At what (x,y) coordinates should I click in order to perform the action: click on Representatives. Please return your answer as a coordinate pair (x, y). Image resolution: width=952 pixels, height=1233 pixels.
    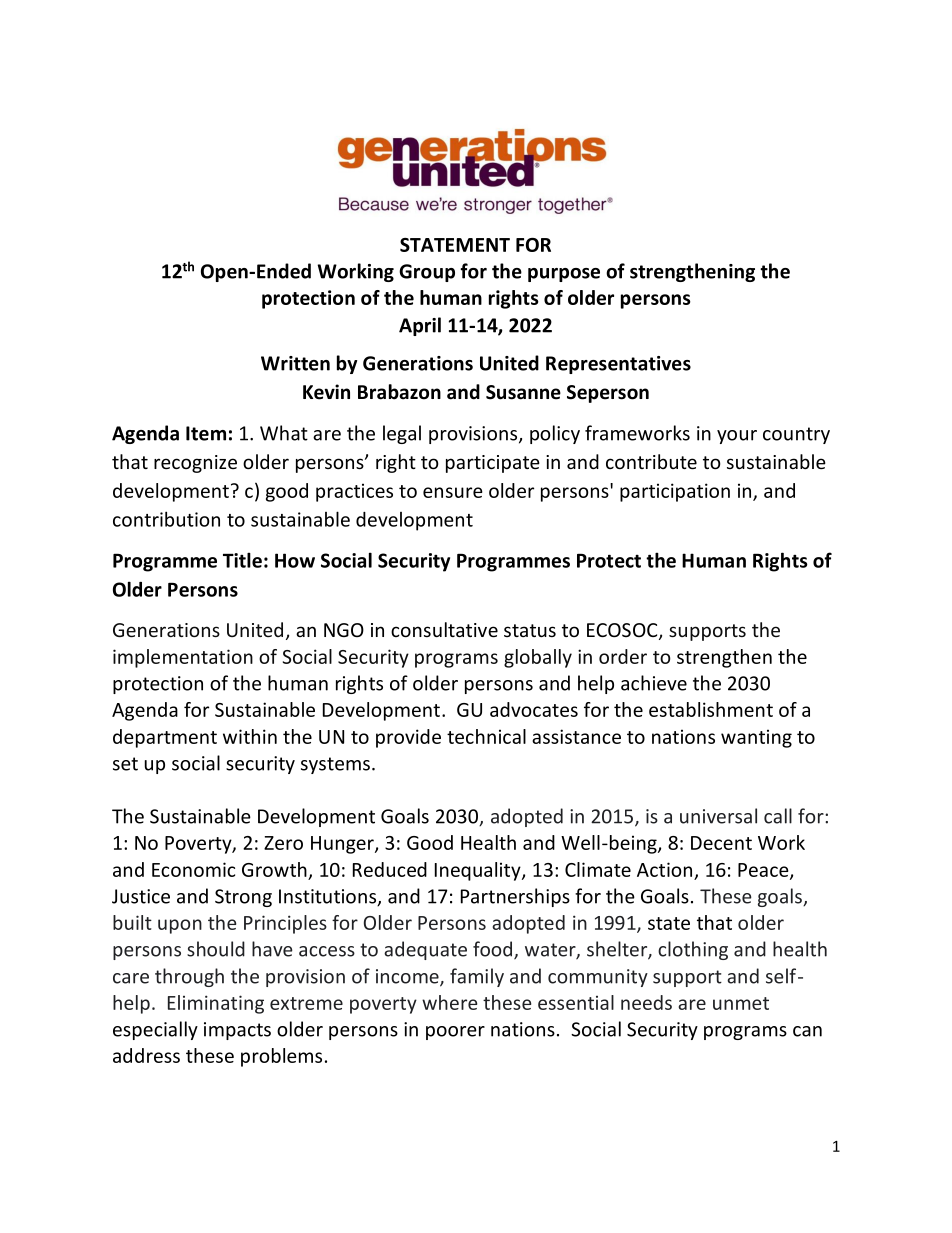
    Looking at the image, I should click on (618, 365).
